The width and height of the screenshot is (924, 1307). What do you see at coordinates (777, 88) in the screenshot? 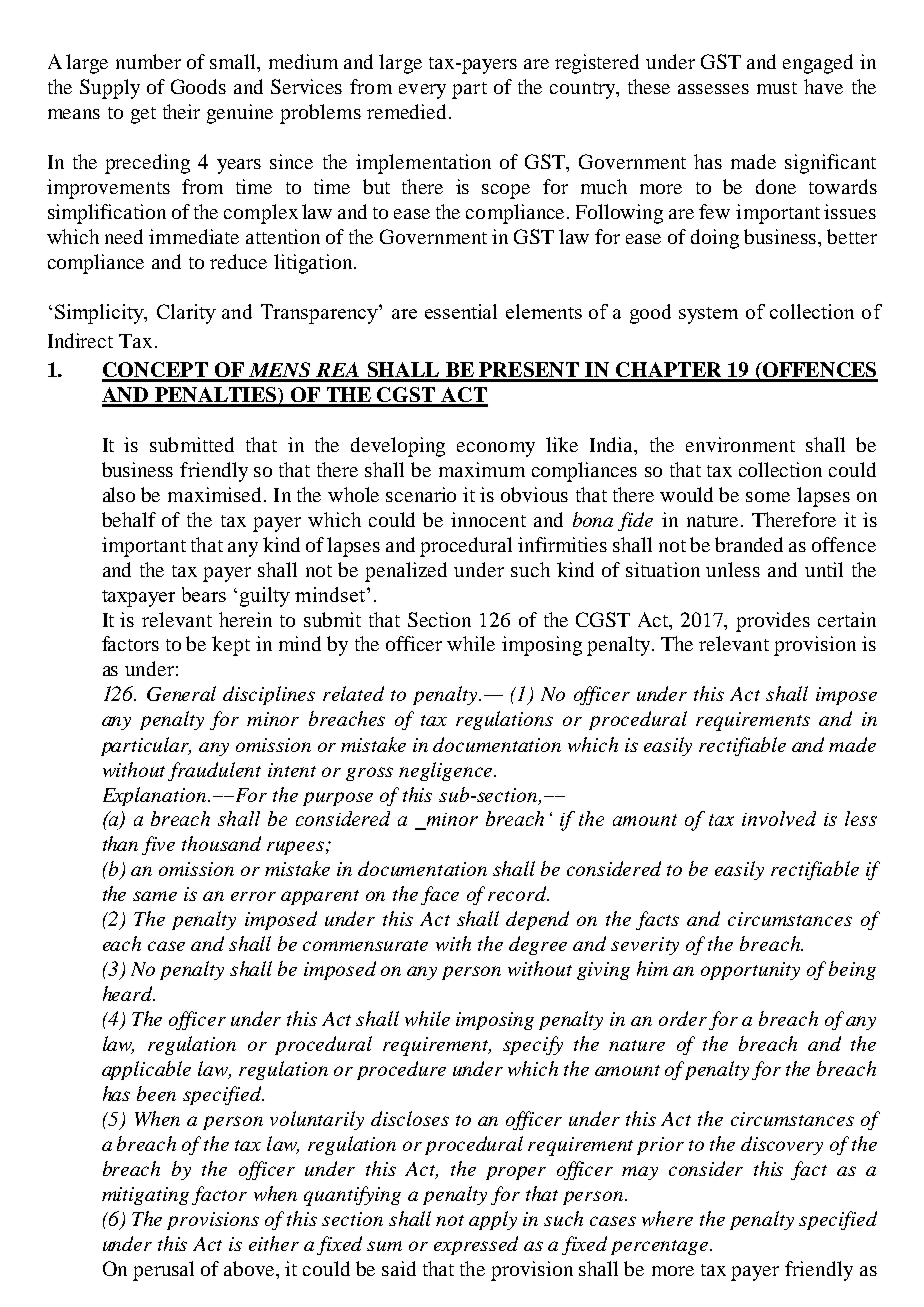
I see `must` at bounding box center [777, 88].
